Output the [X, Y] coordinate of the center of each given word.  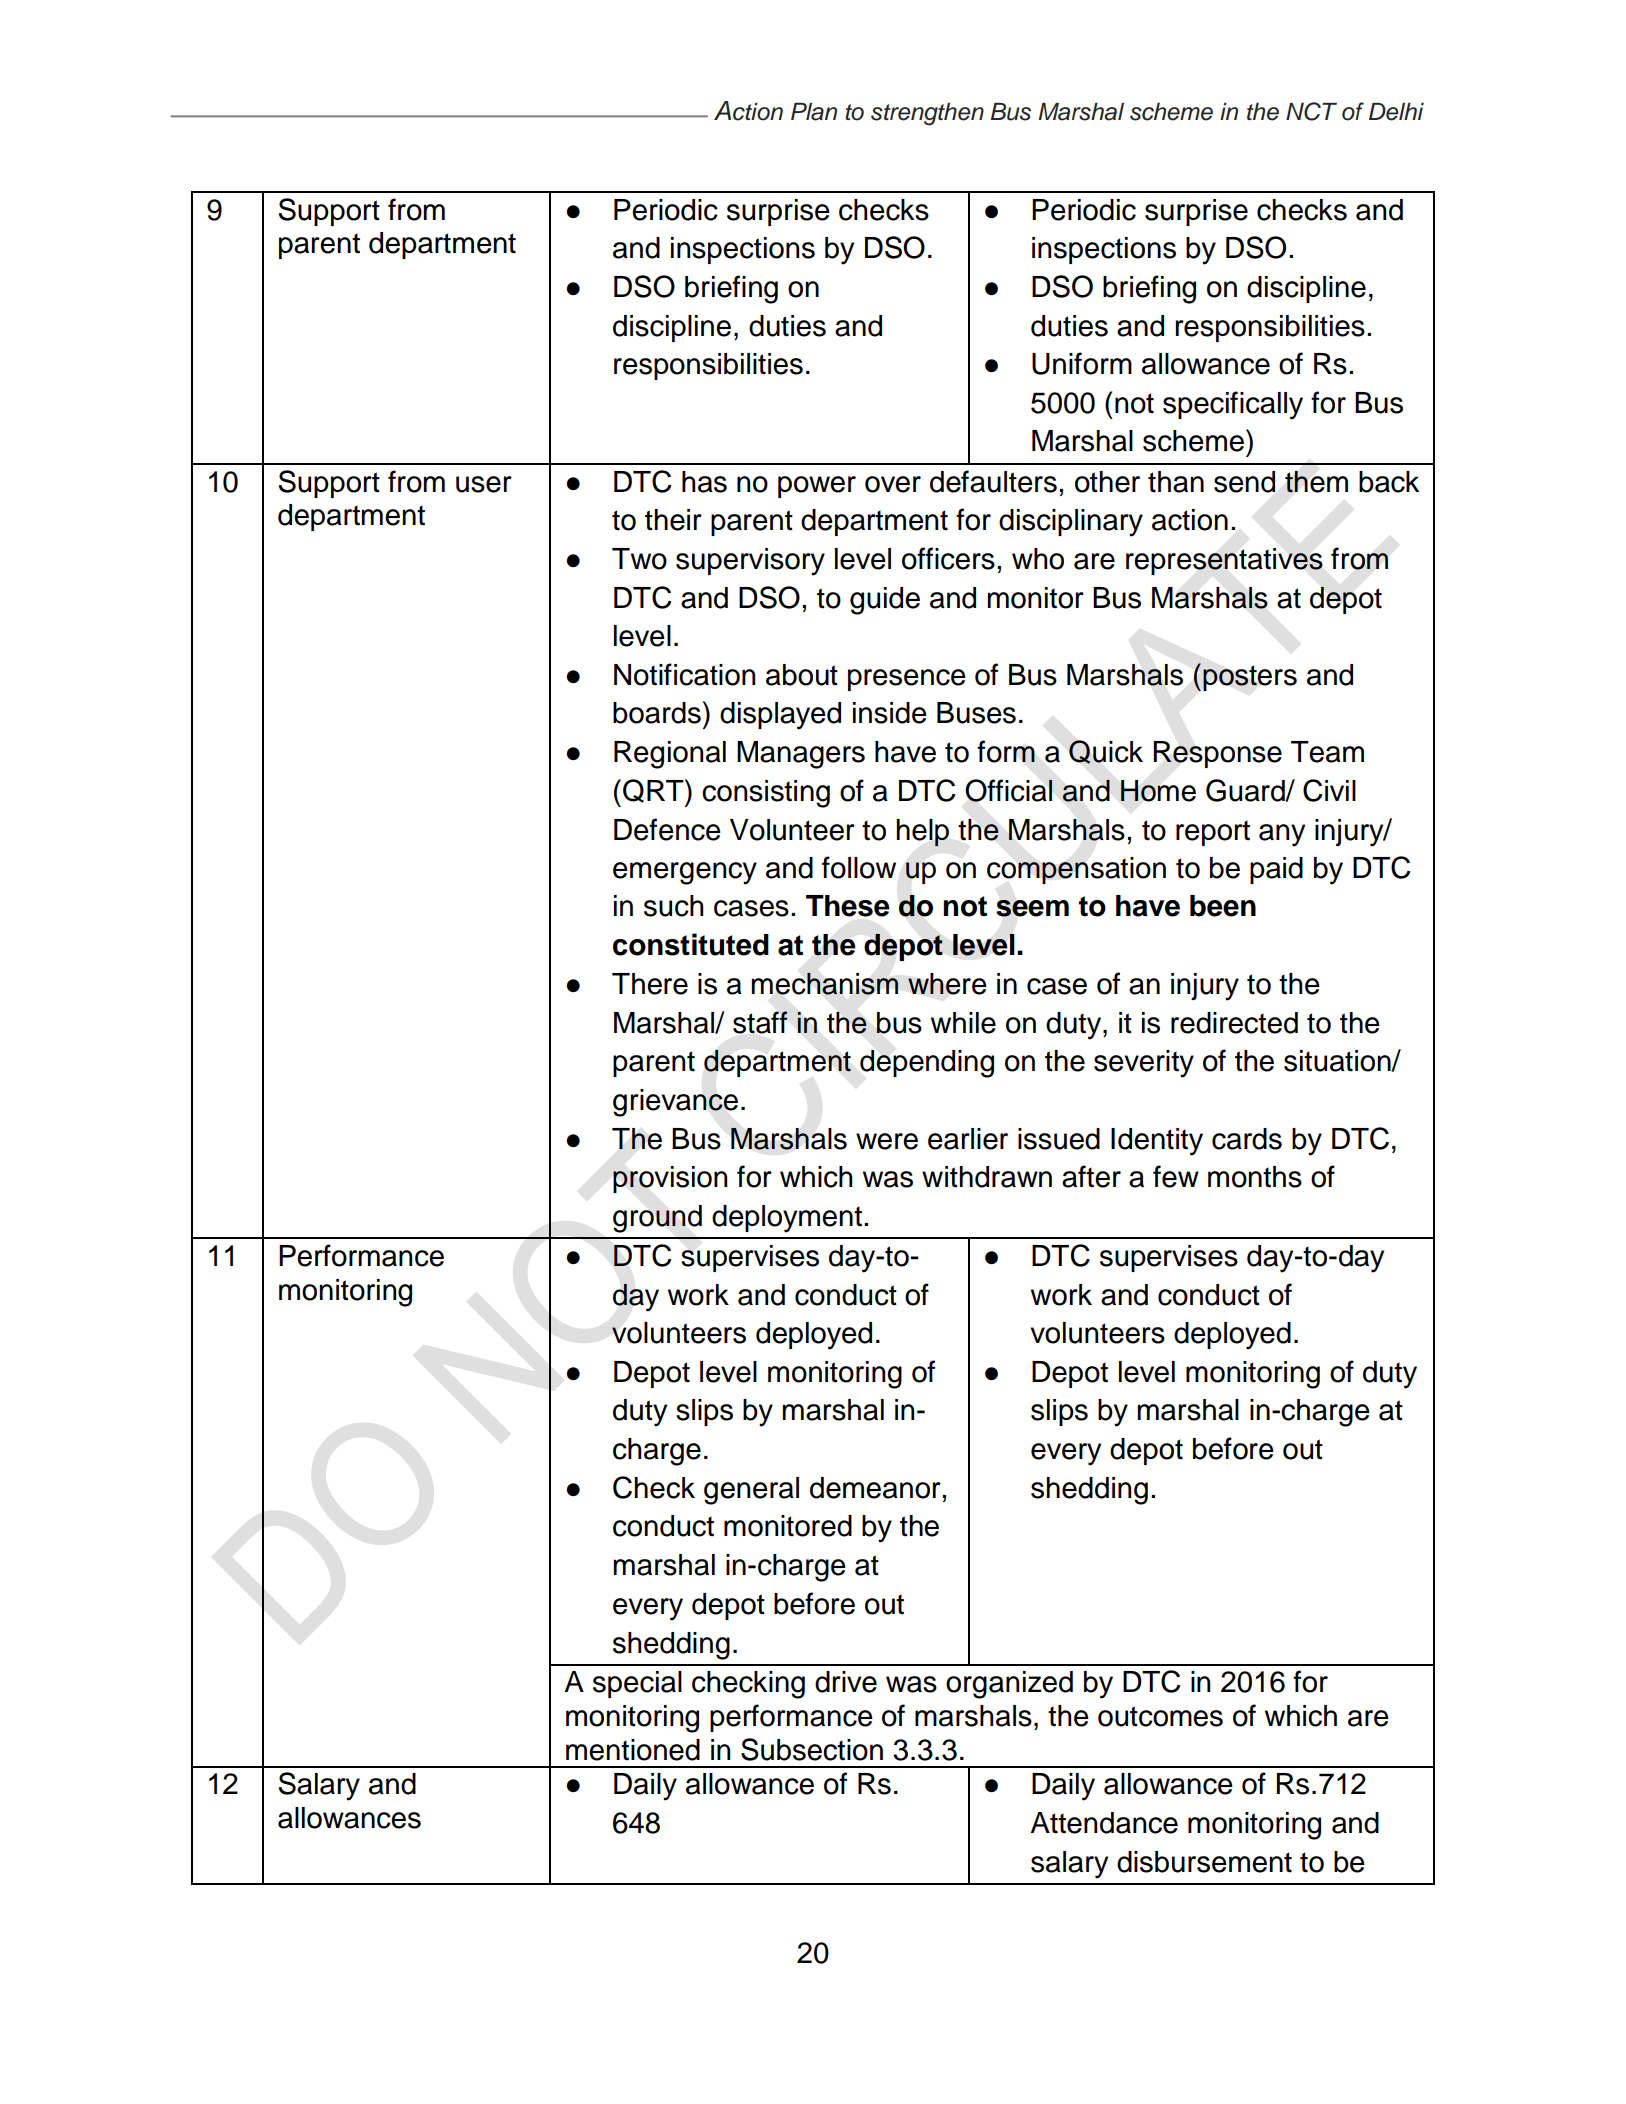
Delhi [1396, 112]
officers [948, 558]
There [650, 984]
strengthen [927, 114]
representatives [1224, 561]
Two [639, 559]
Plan [814, 112]
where [947, 984]
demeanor [876, 1488]
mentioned [633, 1750]
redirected [1234, 1023]
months [1255, 1177]
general [751, 1491]
